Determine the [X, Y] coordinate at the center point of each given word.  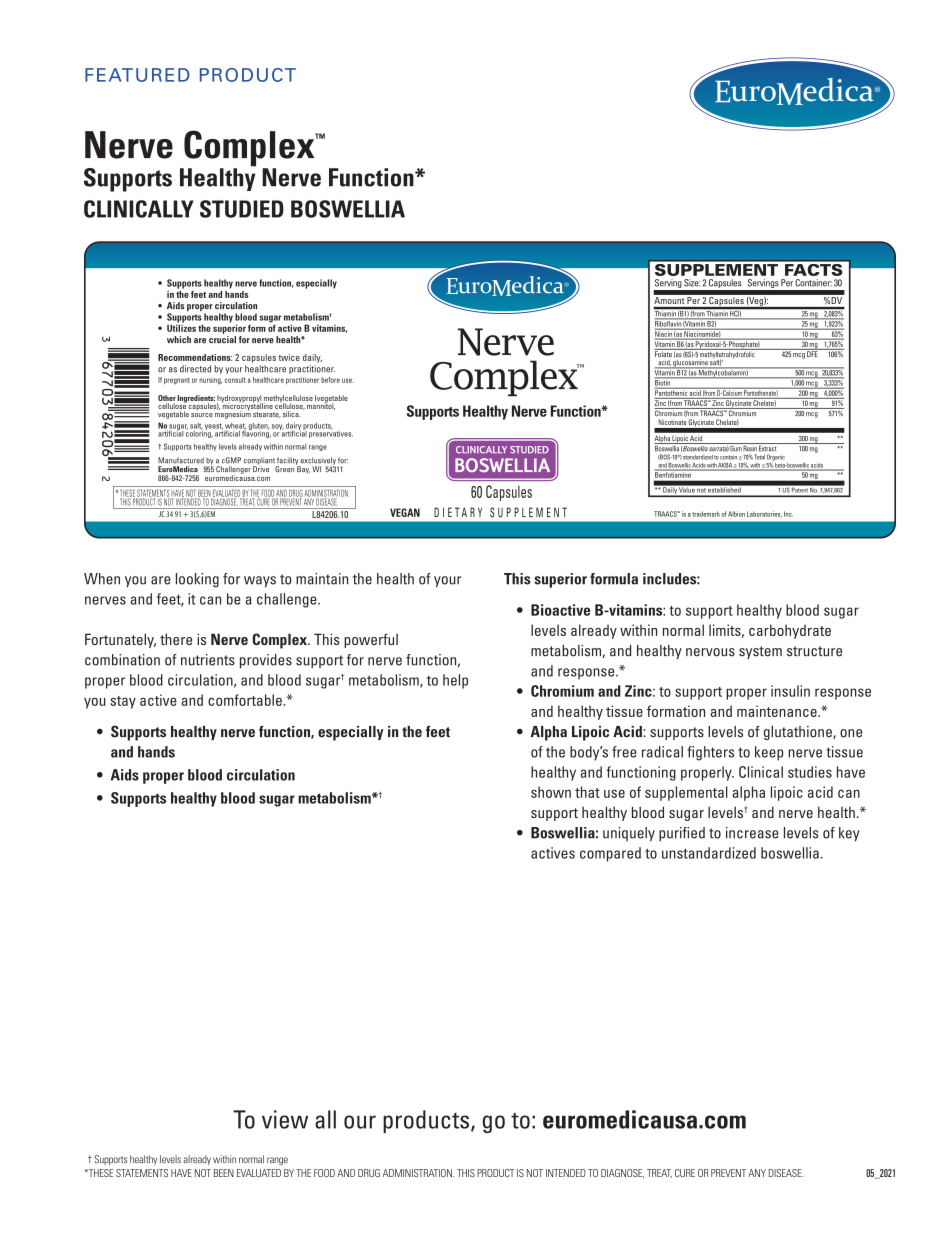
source [202, 415]
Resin [750, 447]
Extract [768, 447]
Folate [663, 353]
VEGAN [405, 512]
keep [769, 753]
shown [551, 792]
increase [752, 833]
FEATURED [137, 75]
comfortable [246, 700]
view [285, 1119]
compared [610, 854]
